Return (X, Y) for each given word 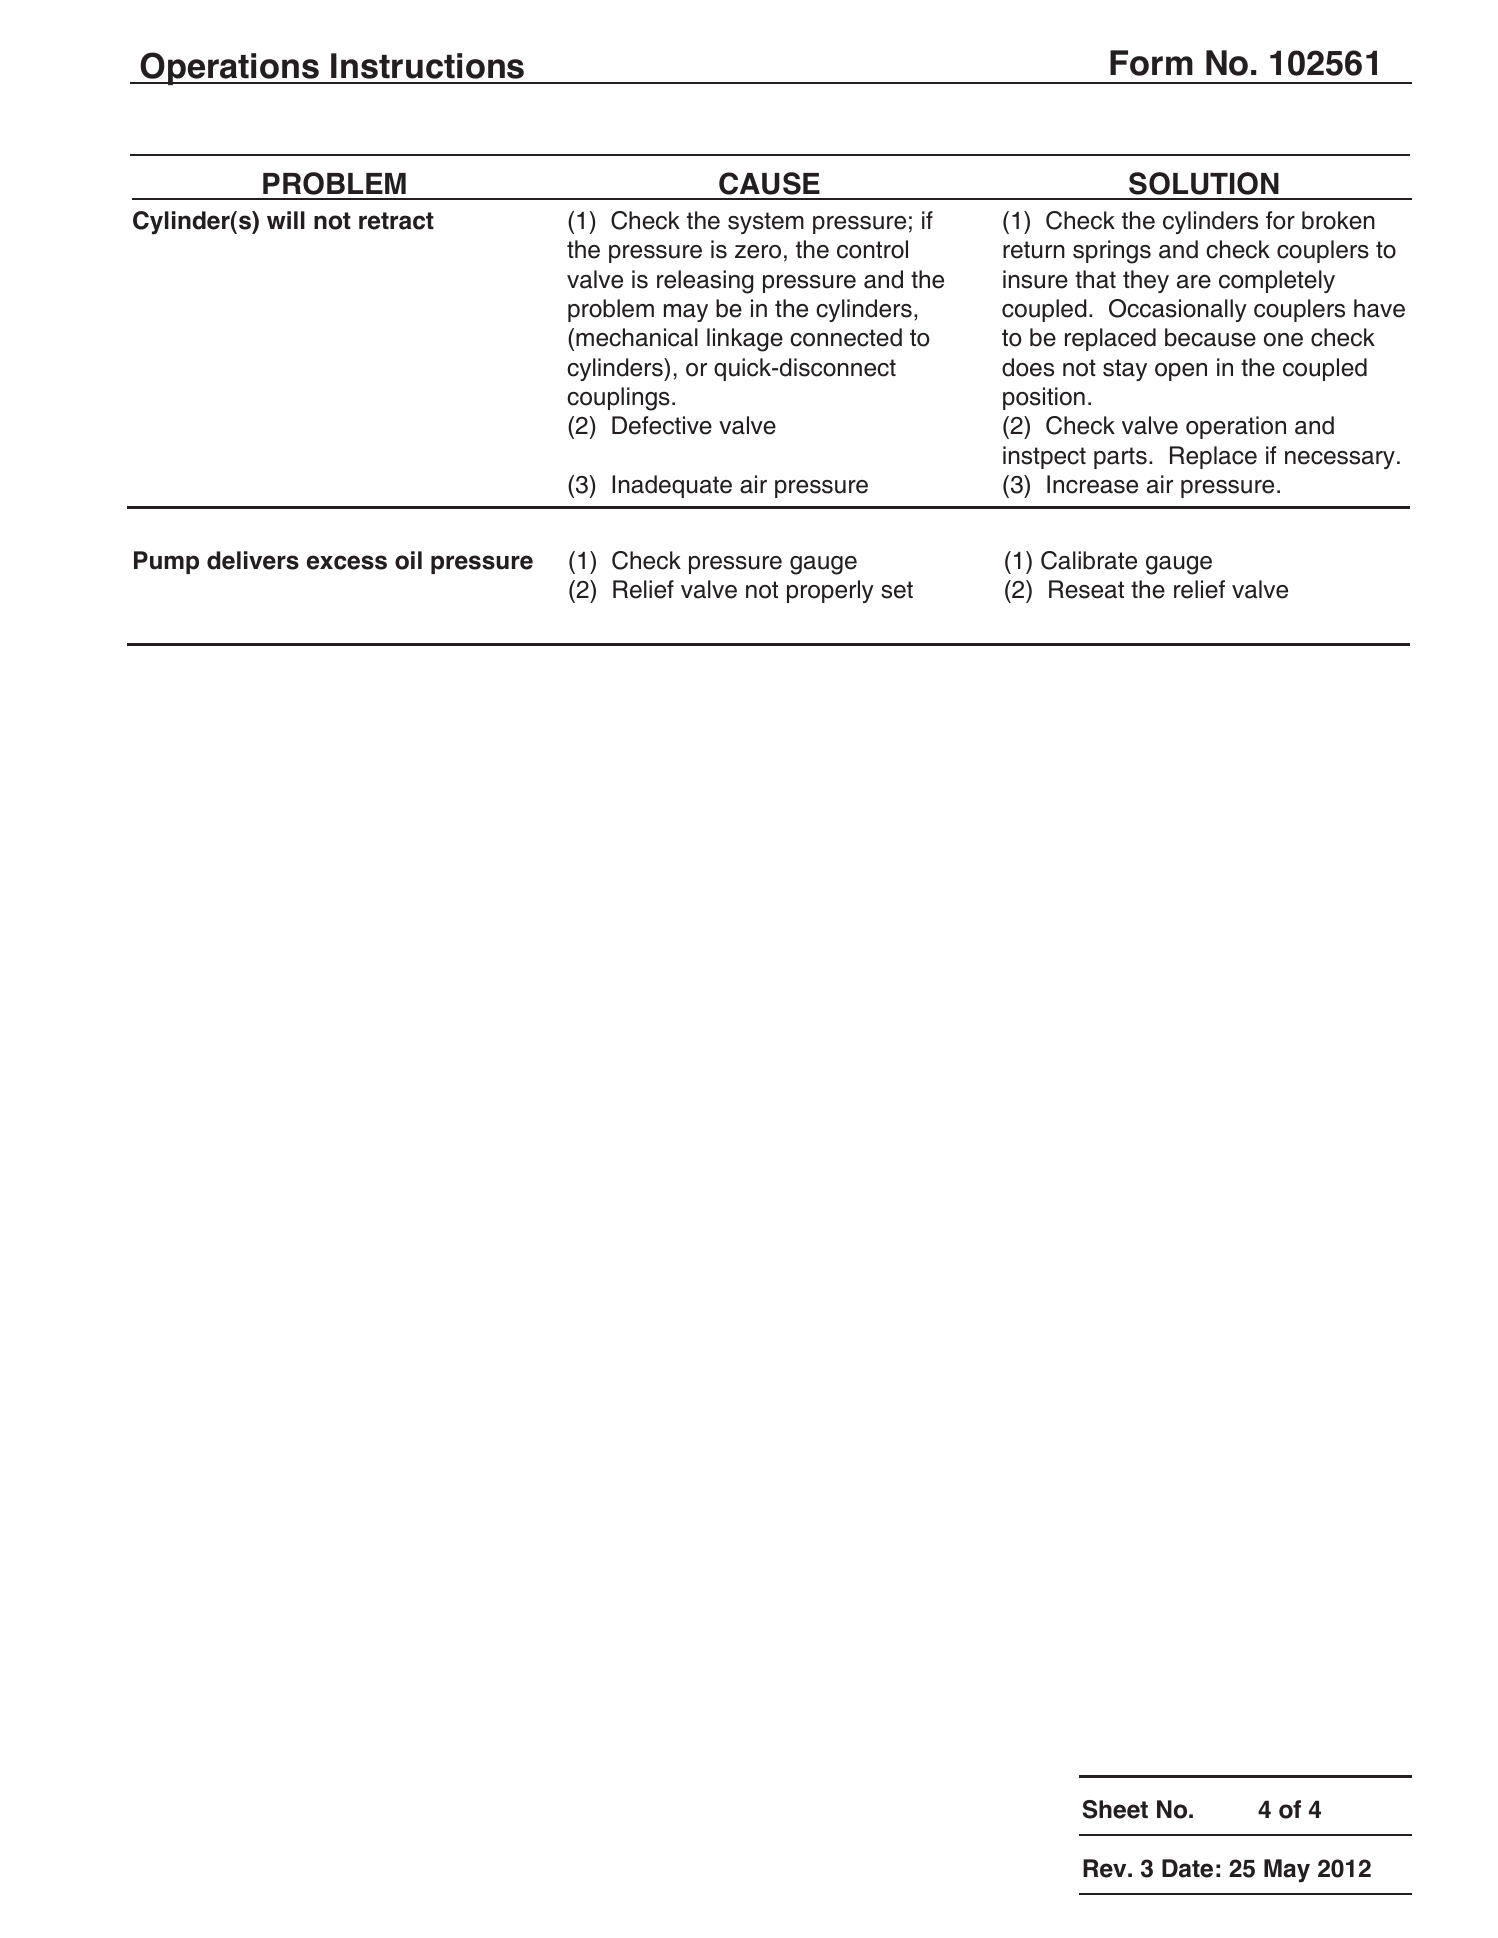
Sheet (1115, 1809)
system (766, 223)
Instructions (427, 66)
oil (408, 560)
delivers (253, 560)
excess (347, 562)
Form (1151, 63)
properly (830, 591)
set (897, 590)
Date (1187, 1868)
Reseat (1086, 589)
